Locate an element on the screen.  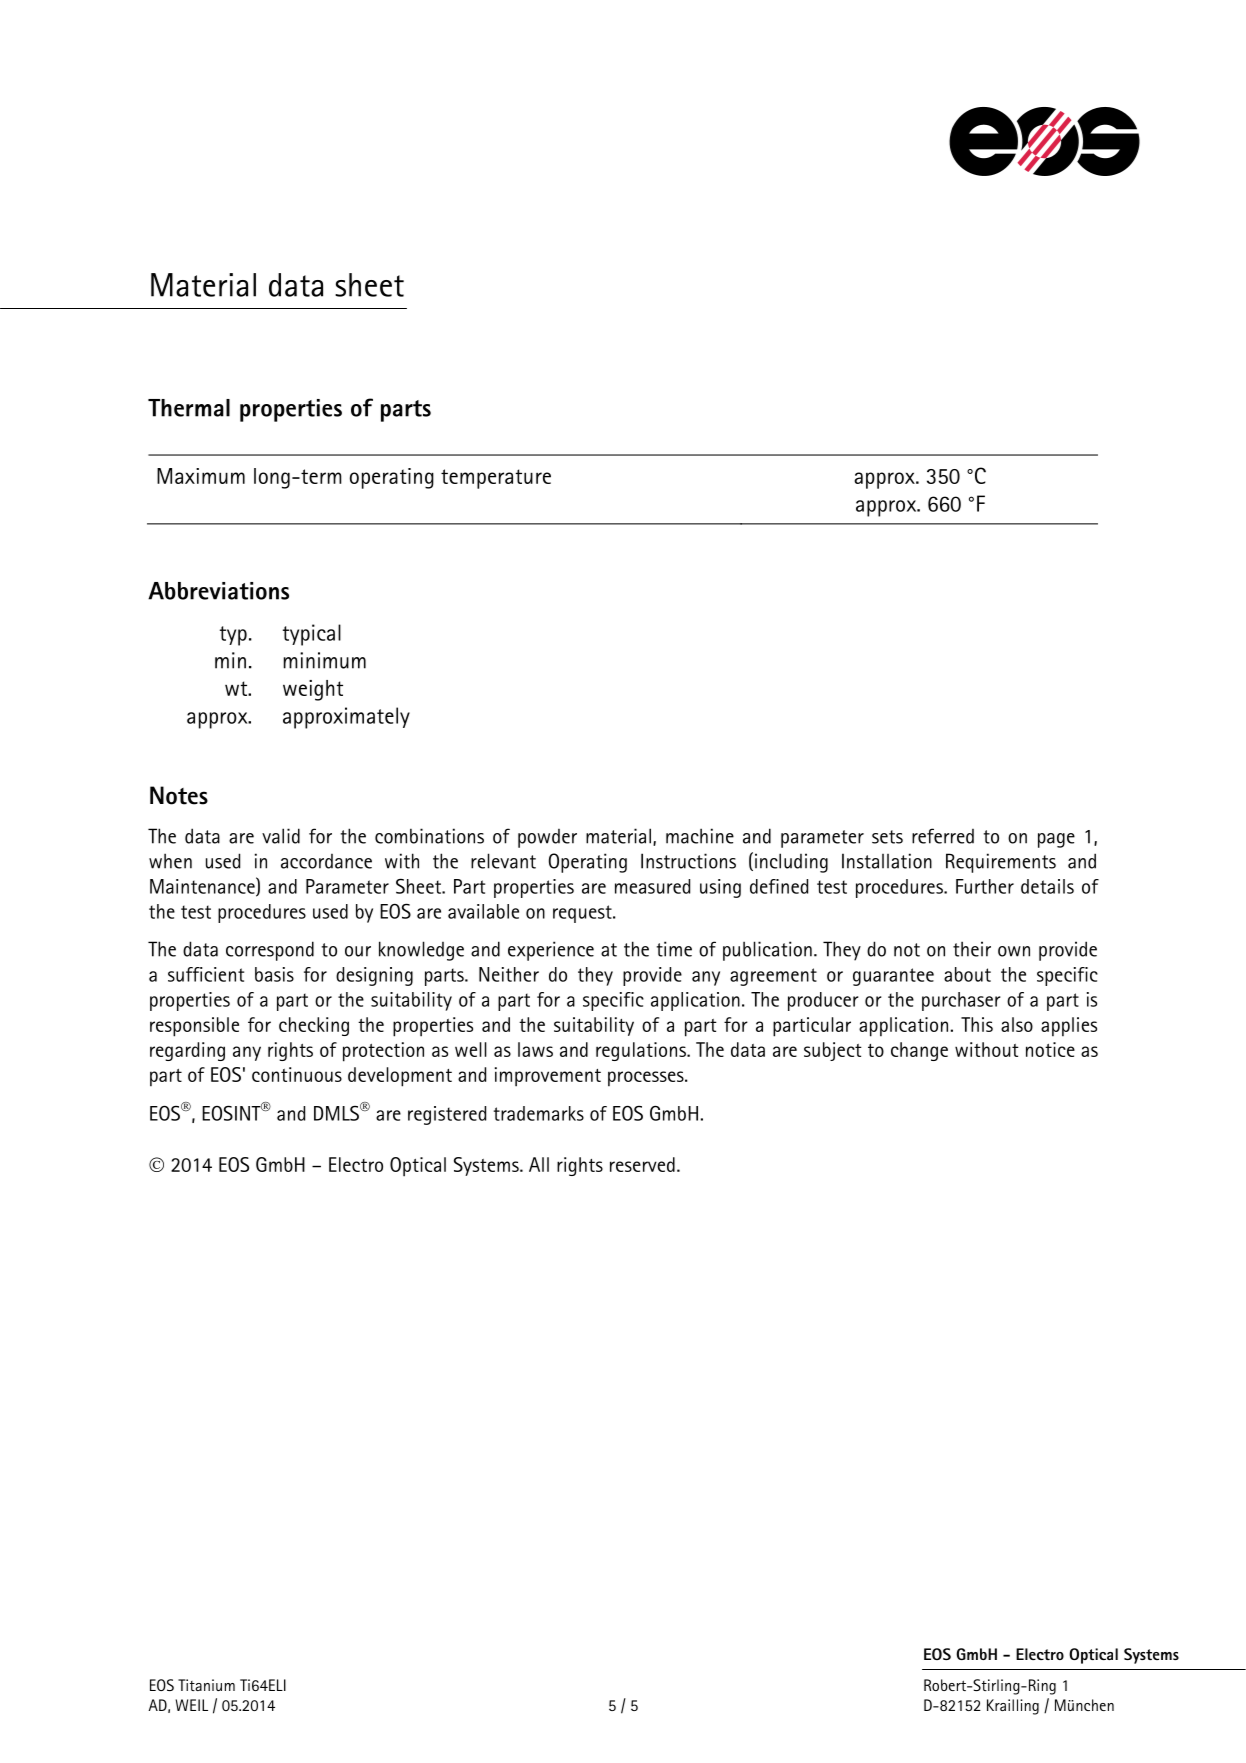
WEIL is located at coordinates (191, 1705).
